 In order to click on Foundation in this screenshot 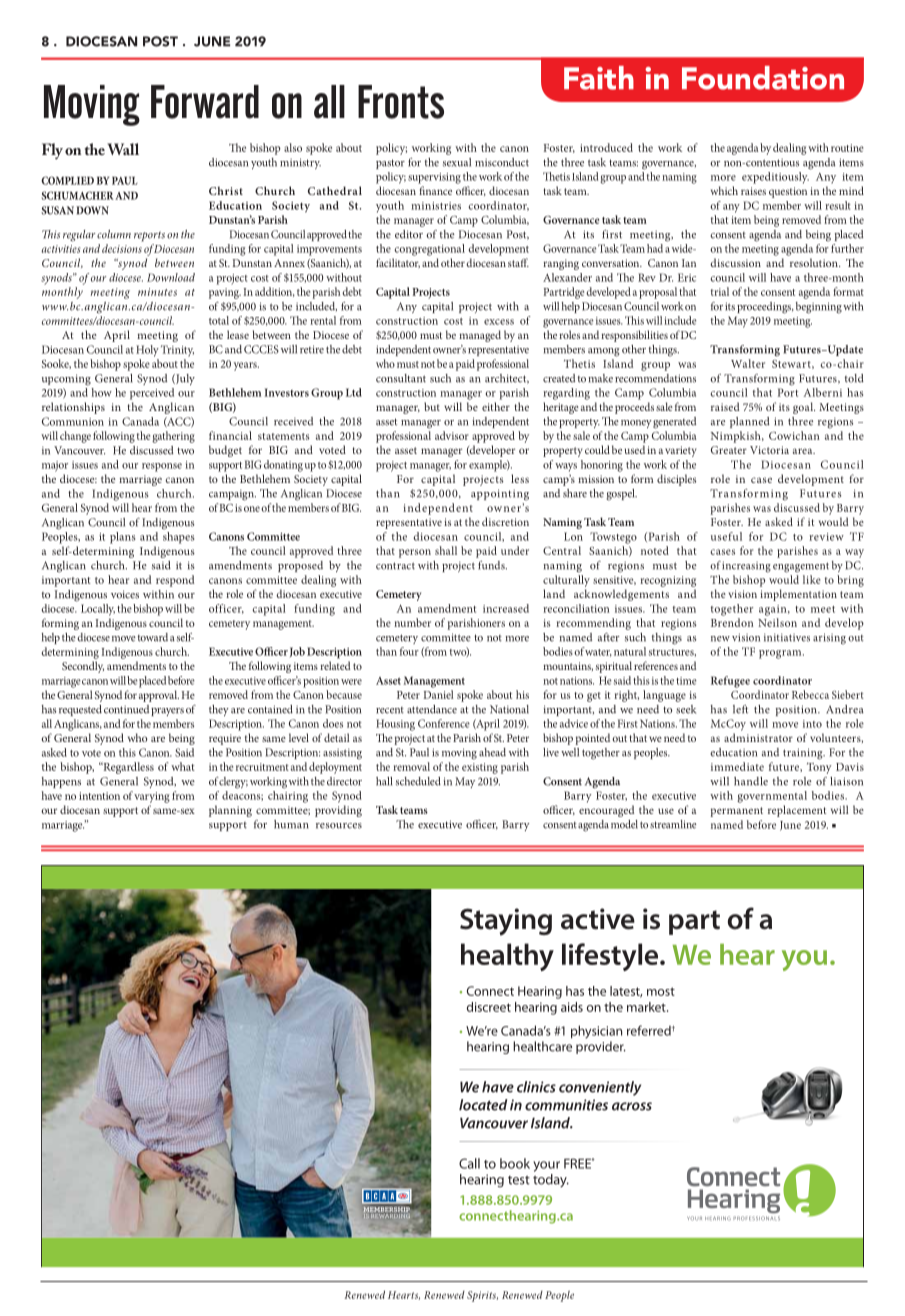, I will do `click(763, 78)`.
